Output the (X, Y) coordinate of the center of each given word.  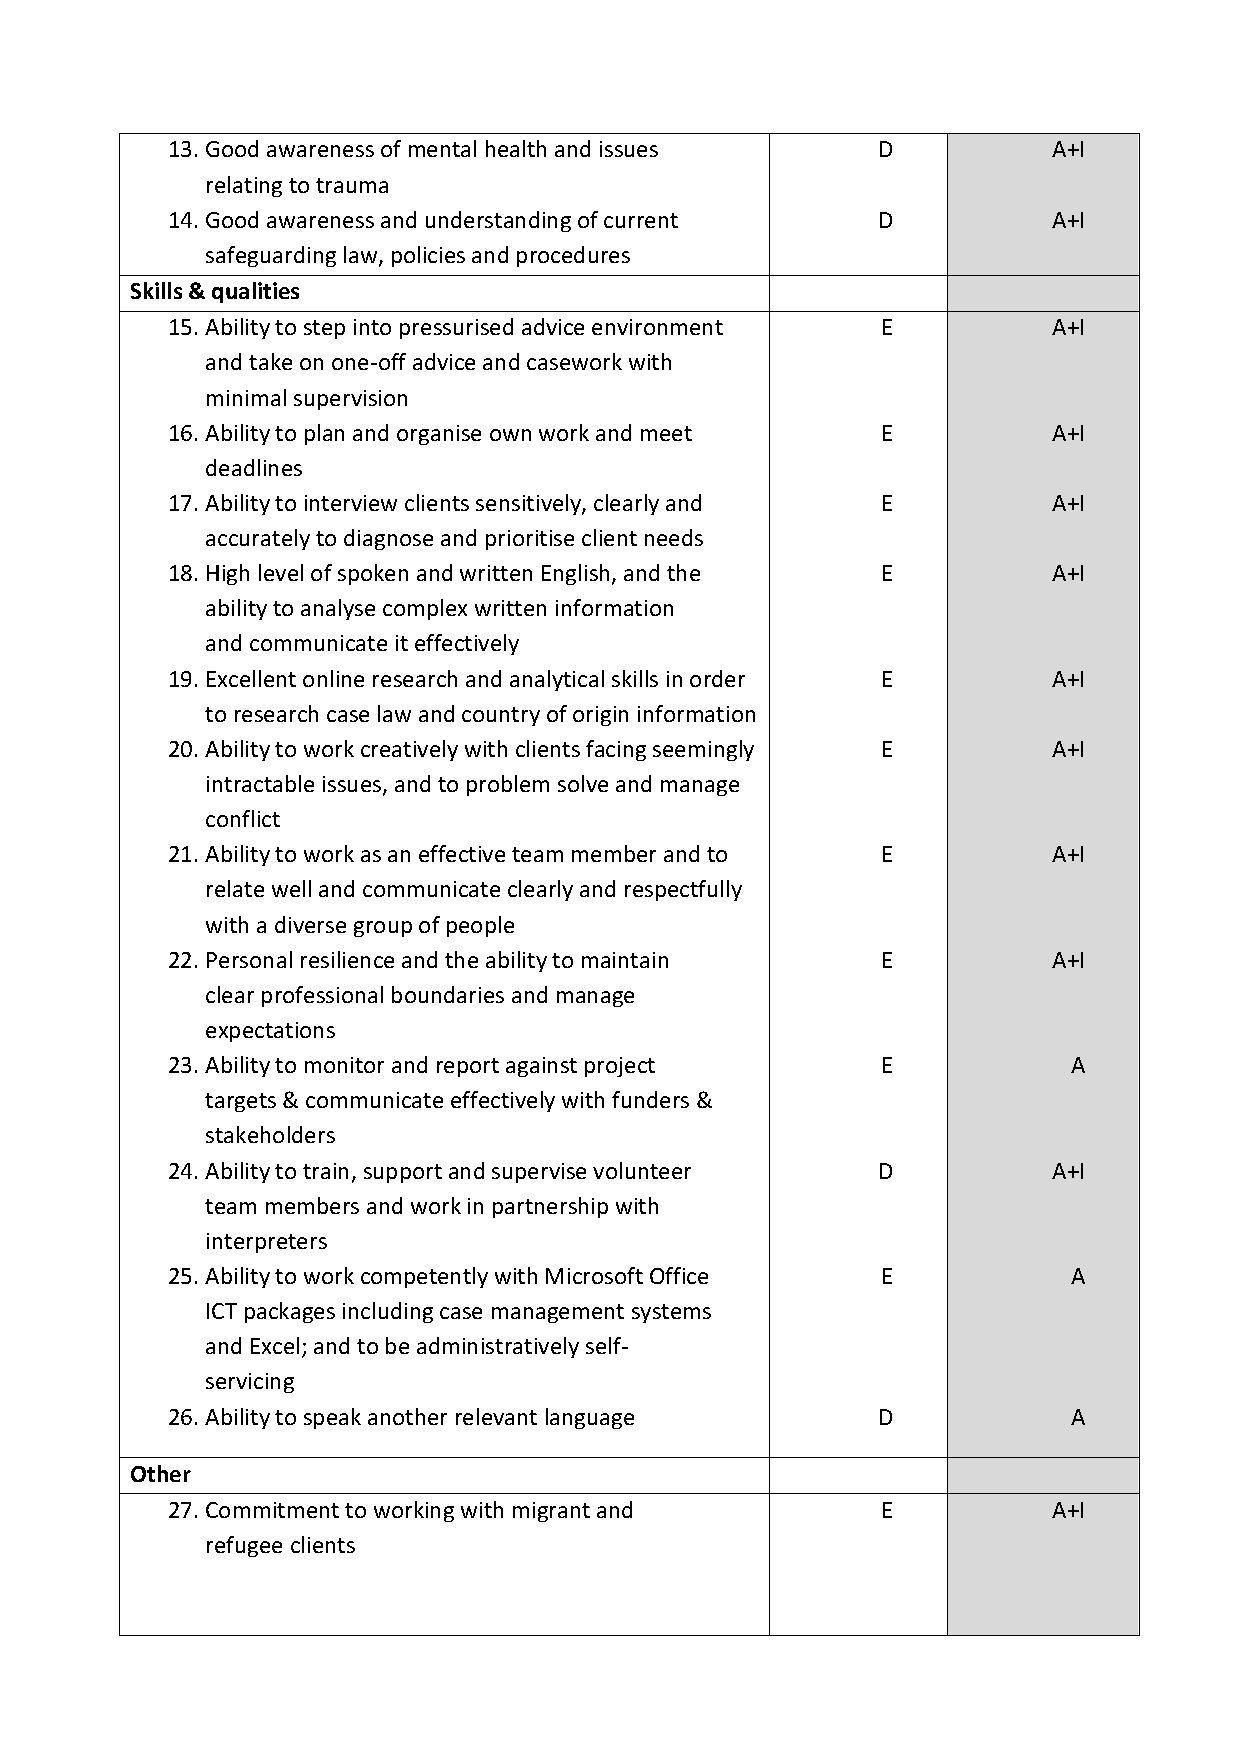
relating (244, 186)
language (590, 1418)
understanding (498, 221)
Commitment (272, 1510)
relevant (496, 1416)
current (641, 220)
